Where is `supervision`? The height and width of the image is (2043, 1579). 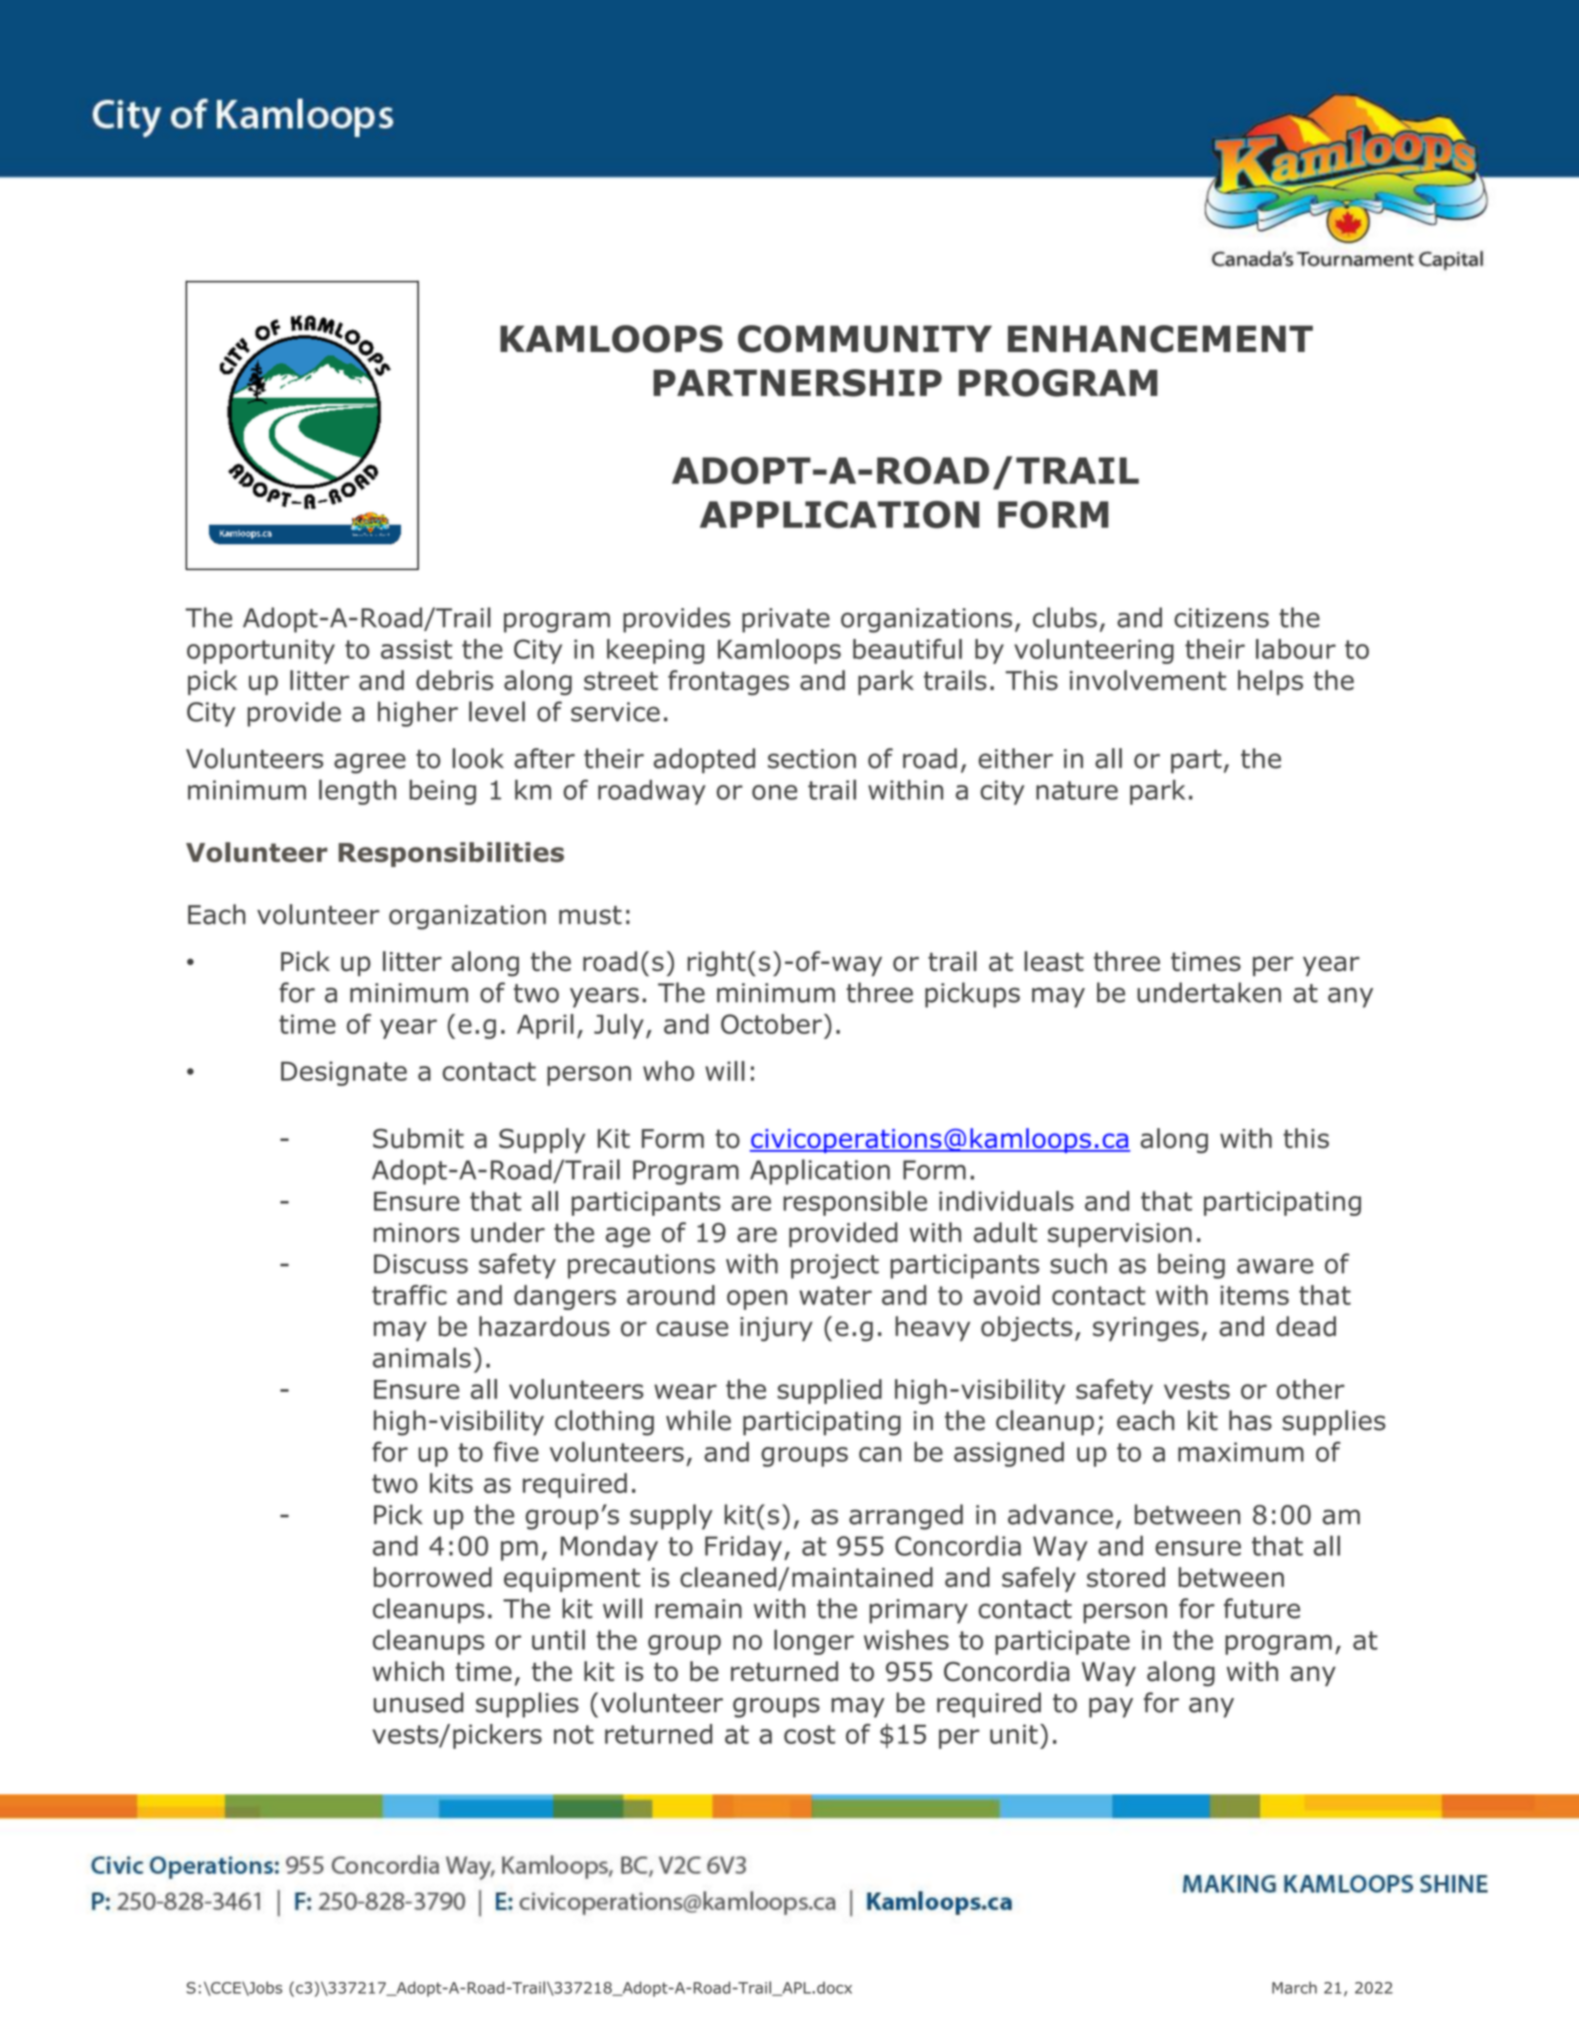
supervision is located at coordinates (1120, 1235).
